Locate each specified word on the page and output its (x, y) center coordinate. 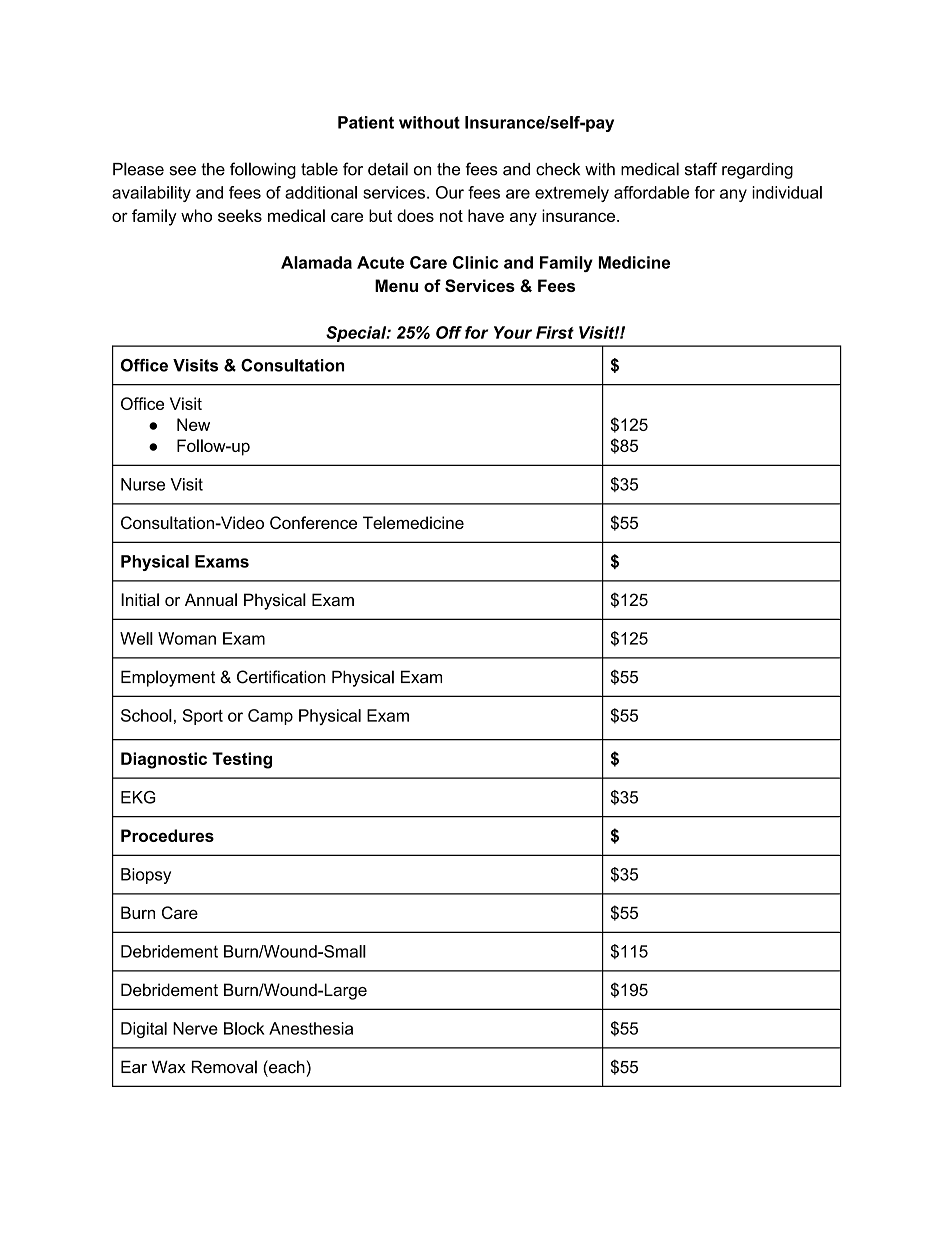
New (193, 424)
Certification (281, 677)
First (555, 332)
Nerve (195, 1028)
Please (138, 169)
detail (388, 169)
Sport (203, 717)
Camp (270, 717)
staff (701, 169)
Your (513, 332)
